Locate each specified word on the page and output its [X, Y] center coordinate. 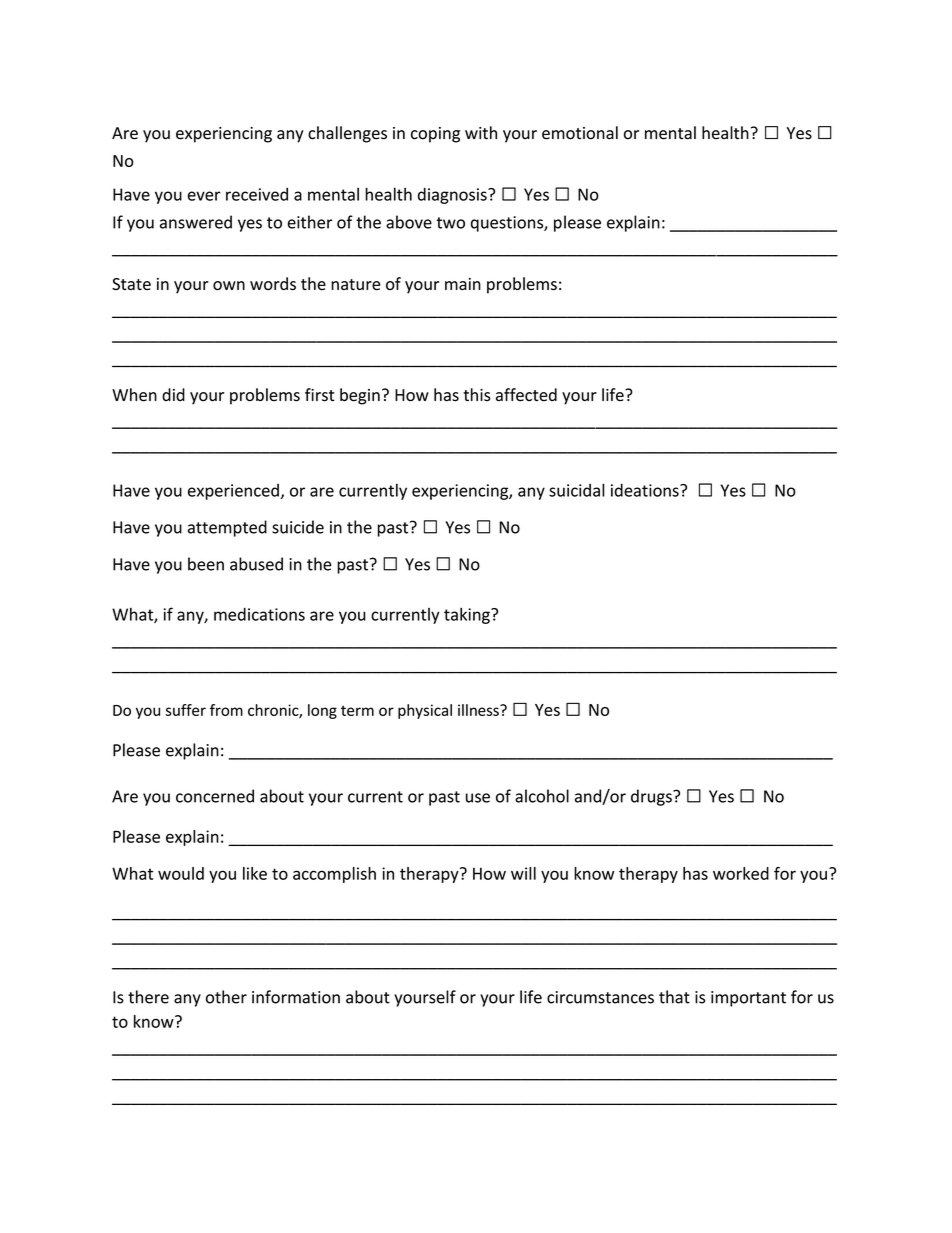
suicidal [577, 490]
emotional [580, 133]
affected [526, 395]
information [296, 997]
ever [204, 196]
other [226, 997]
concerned [215, 796]
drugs [652, 797]
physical [425, 711]
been [206, 564]
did [173, 394]
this [477, 394]
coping [435, 135]
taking [468, 615]
